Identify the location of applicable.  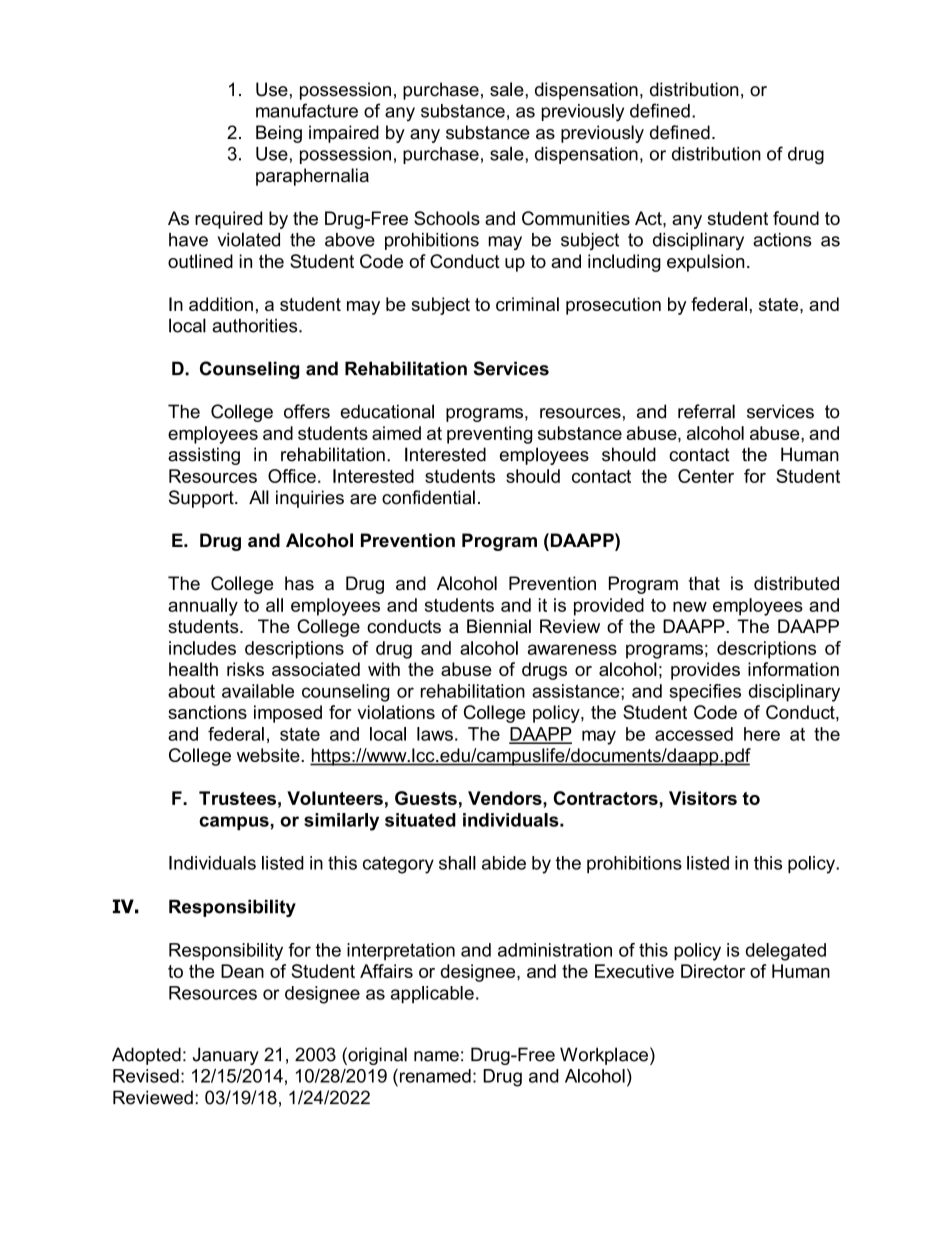
(432, 994).
